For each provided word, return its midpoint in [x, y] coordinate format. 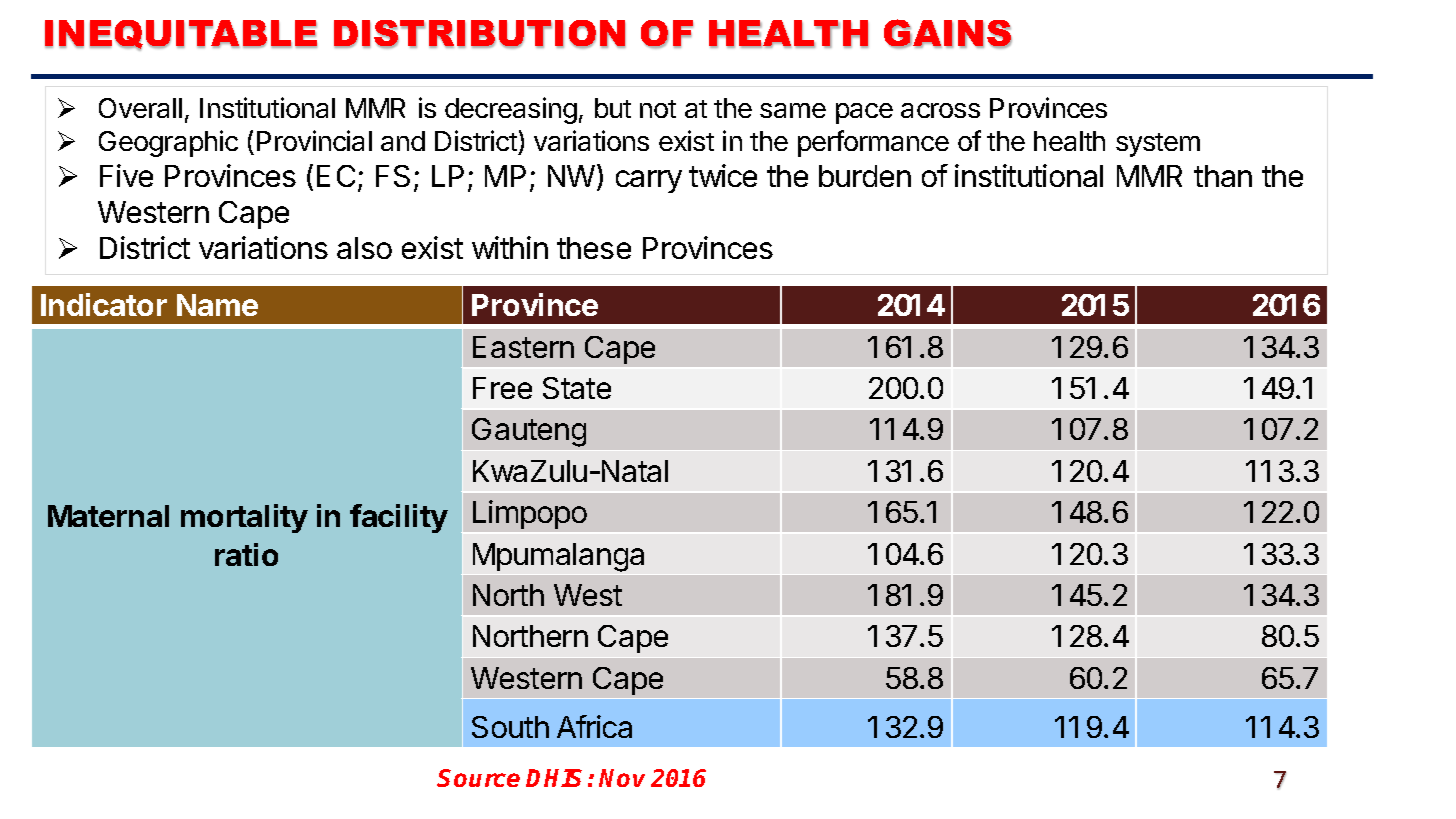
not [658, 109]
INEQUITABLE [181, 35]
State [577, 388]
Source [478, 778]
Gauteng [529, 432]
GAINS [948, 34]
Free [502, 388]
